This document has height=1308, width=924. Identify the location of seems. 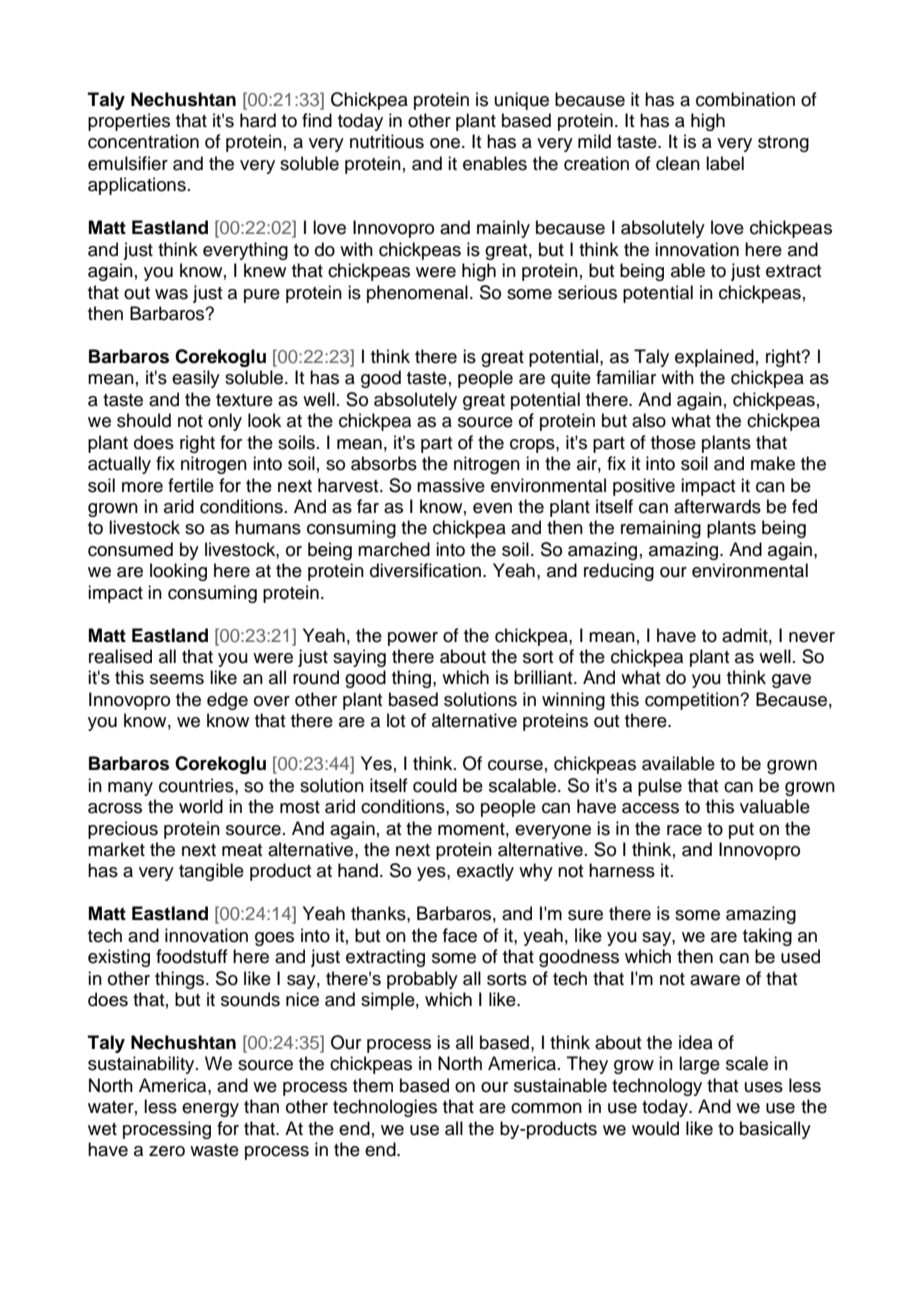
(177, 679).
